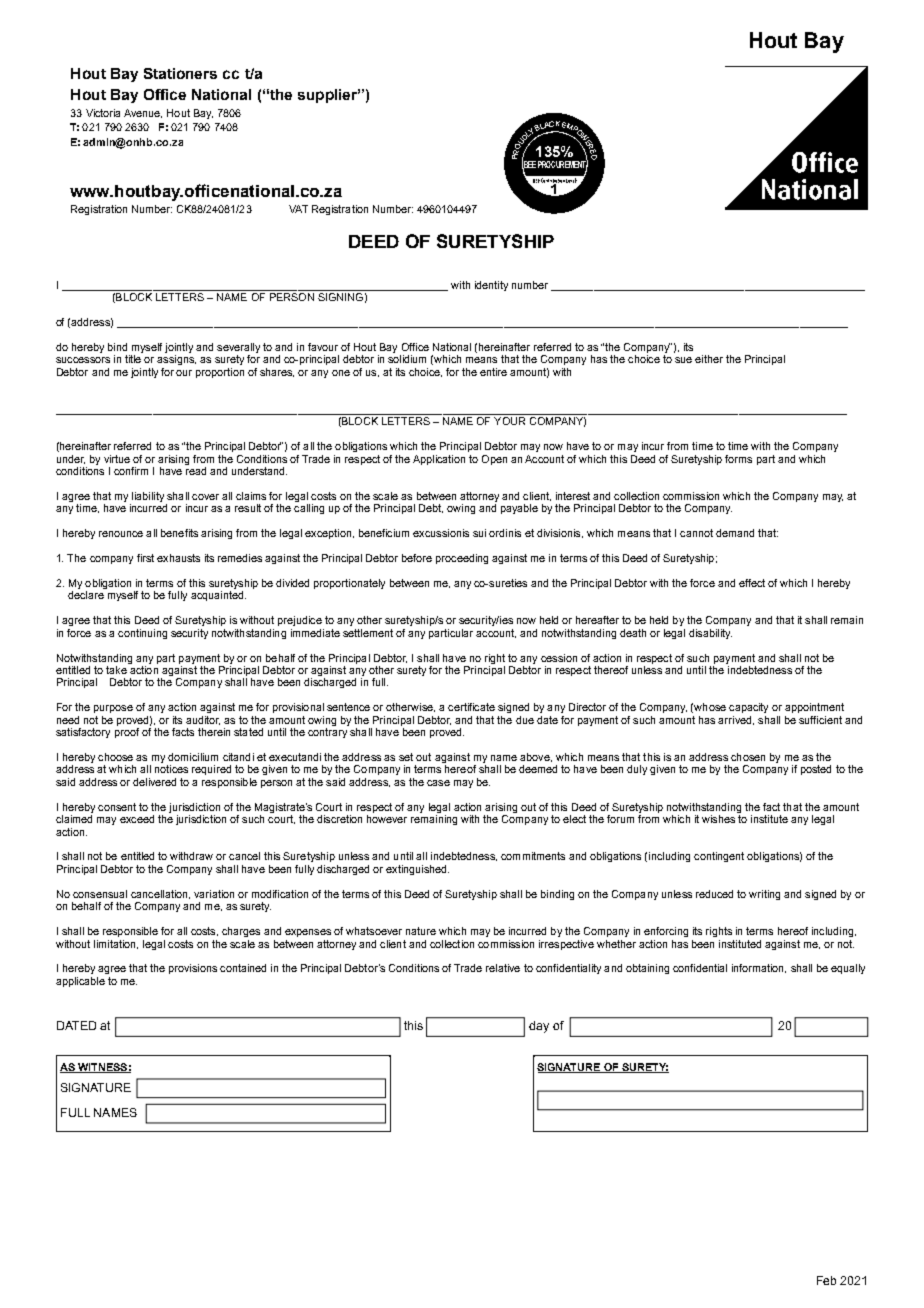  I want to click on extinguished, so click(417, 870).
